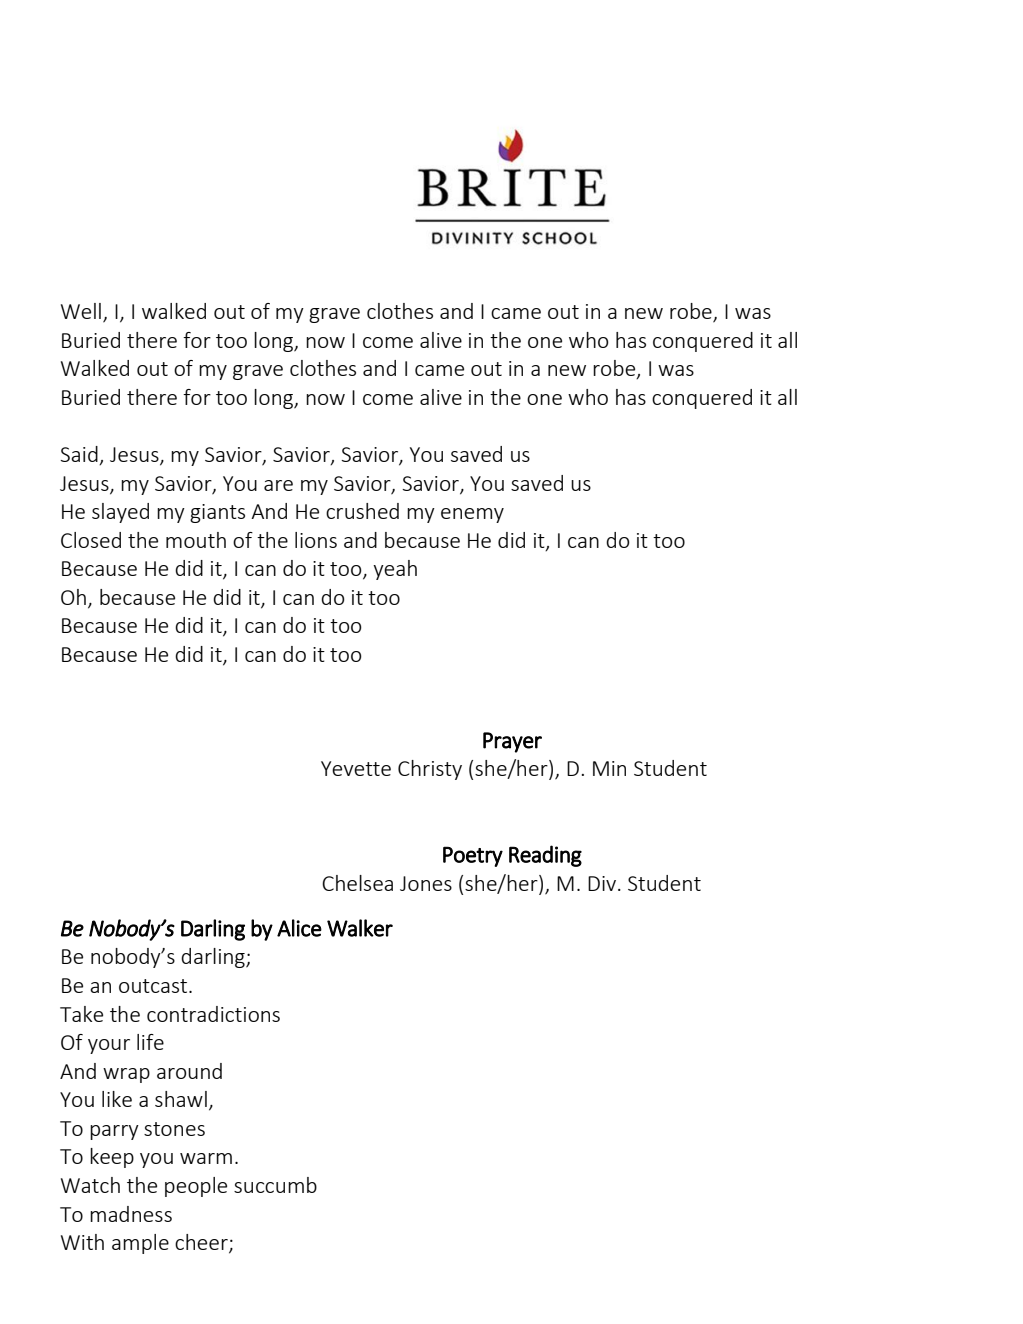 The image size is (1023, 1324). I want to click on Well, so click(81, 311).
